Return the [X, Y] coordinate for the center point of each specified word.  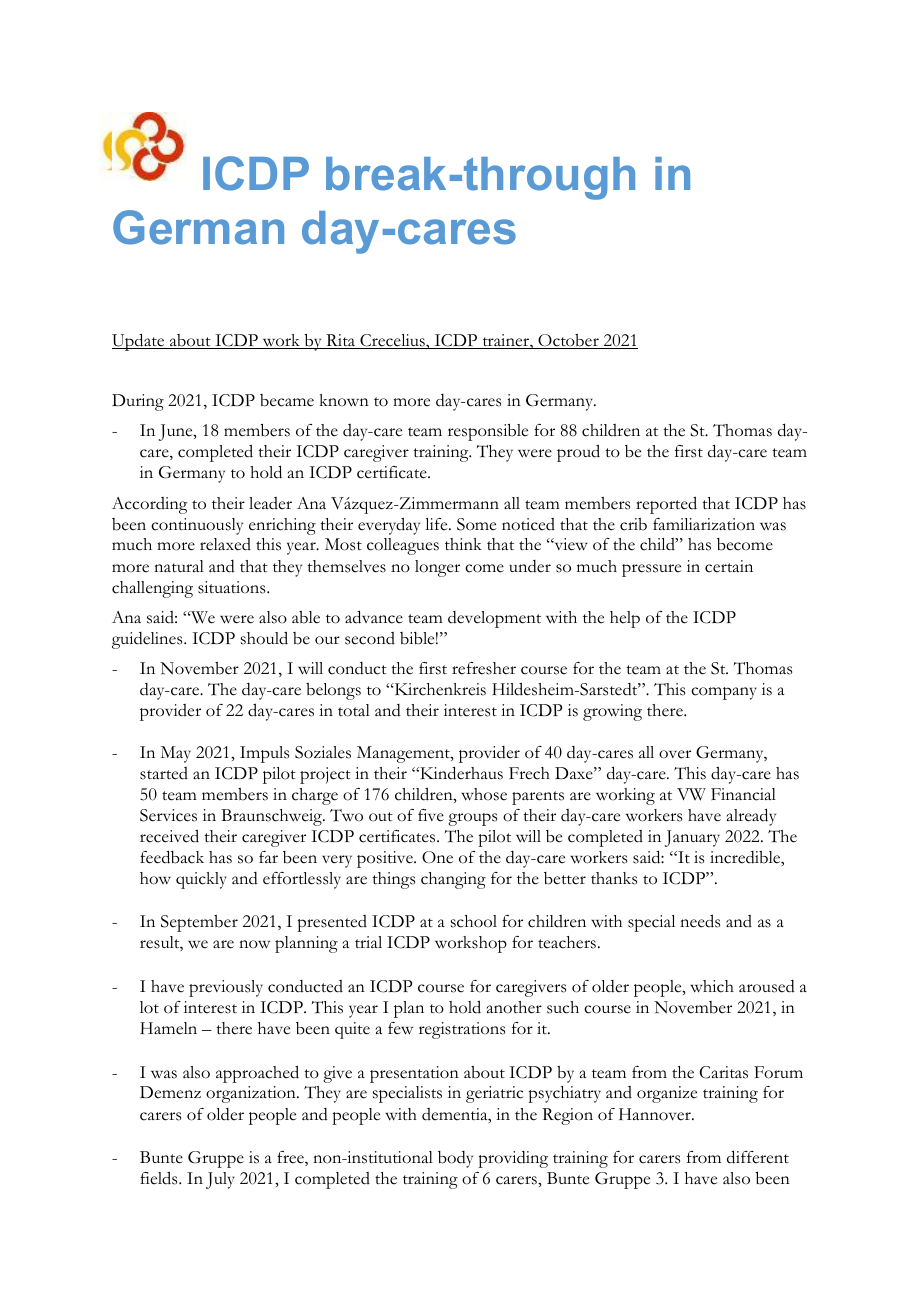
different [758, 1157]
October [568, 341]
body [455, 1159]
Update [139, 342]
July [220, 1180]
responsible [488, 432]
